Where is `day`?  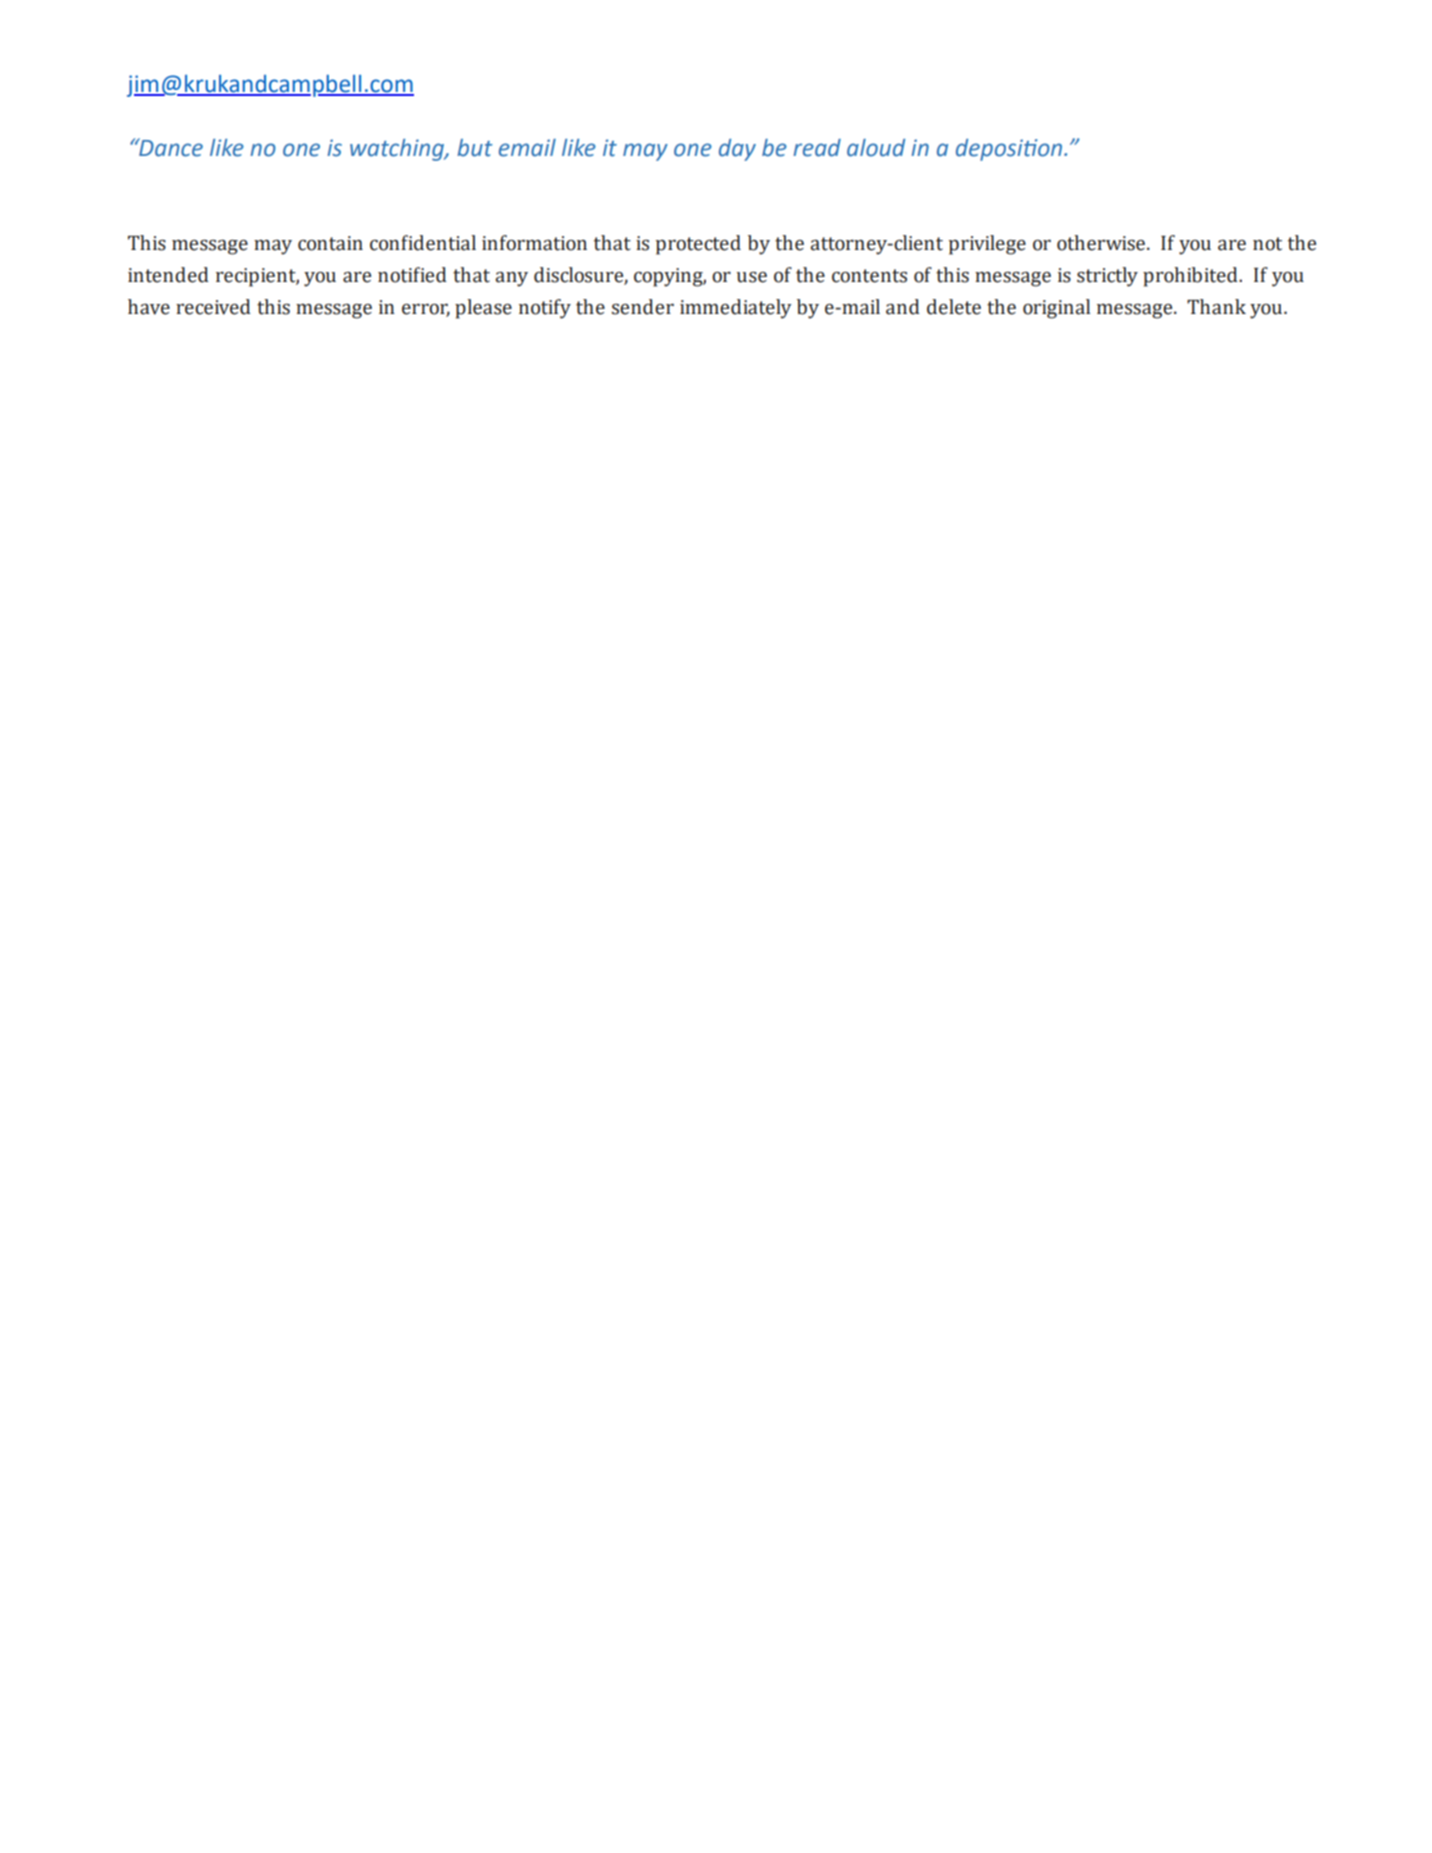 day is located at coordinates (737, 150).
